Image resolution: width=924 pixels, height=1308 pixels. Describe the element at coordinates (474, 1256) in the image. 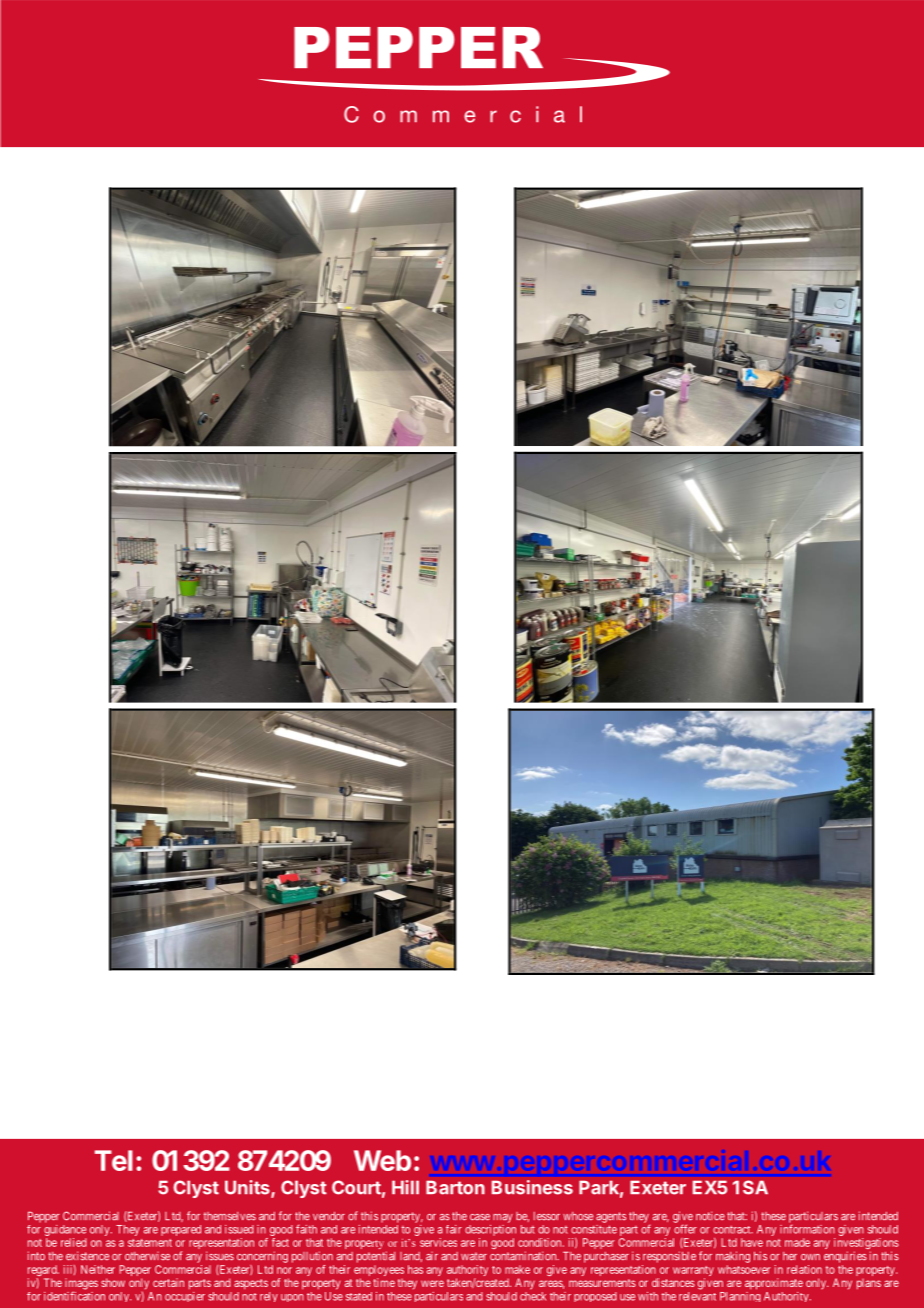

I see `water` at that location.
